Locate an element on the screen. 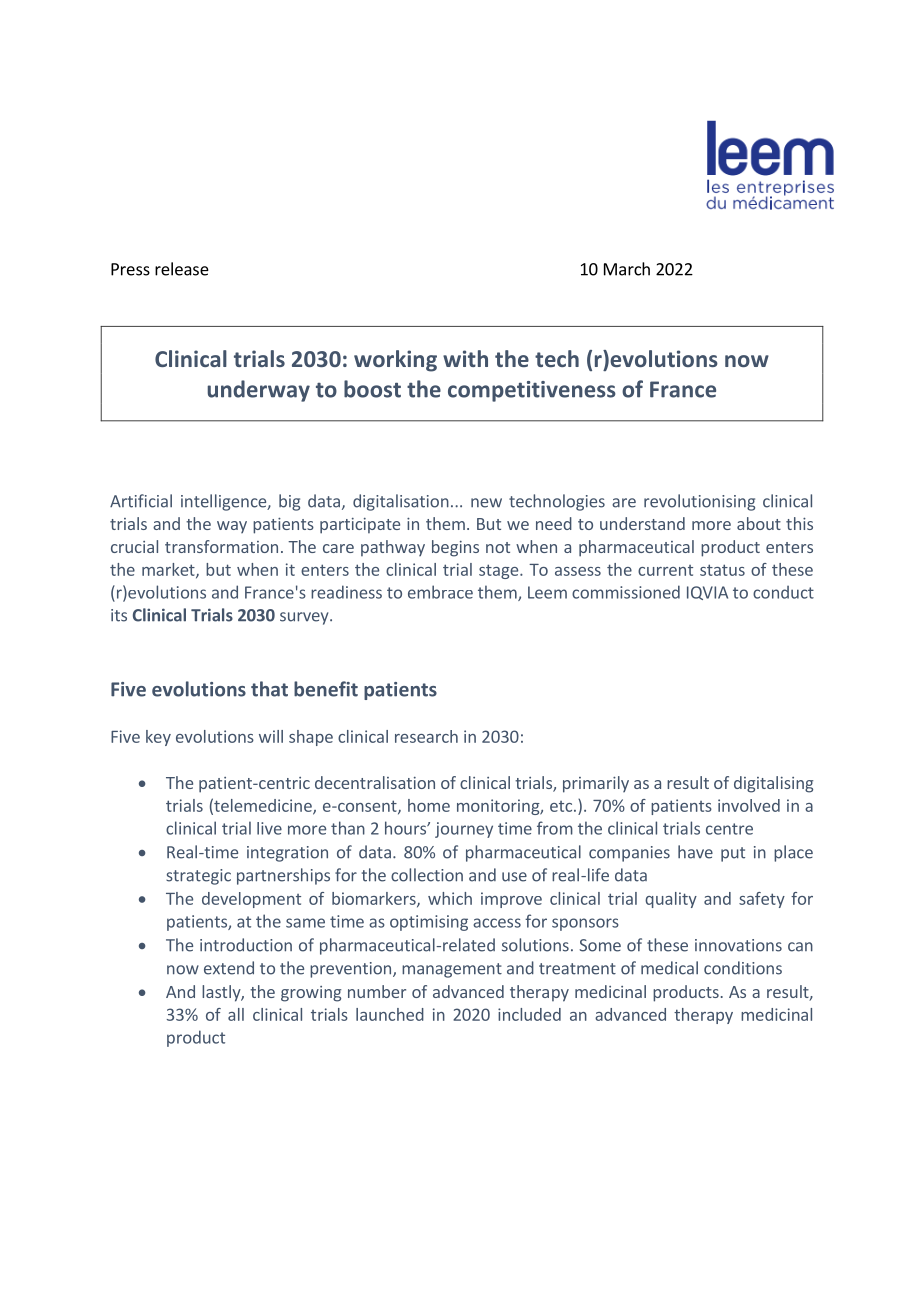 The height and width of the screenshot is (1308, 924). conduct is located at coordinates (783, 592).
